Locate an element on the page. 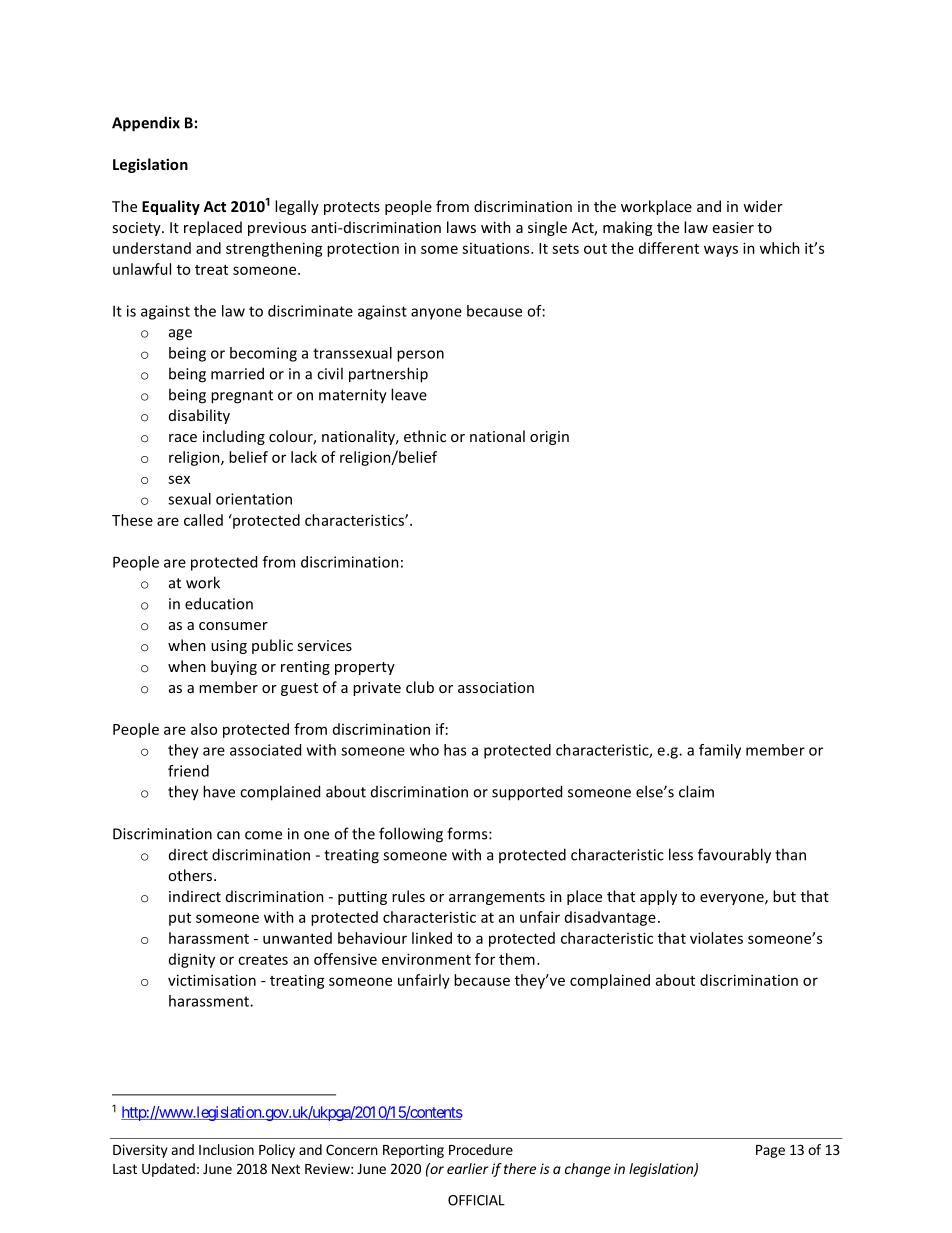 This page has width=952, height=1233. ethnic is located at coordinates (425, 436).
